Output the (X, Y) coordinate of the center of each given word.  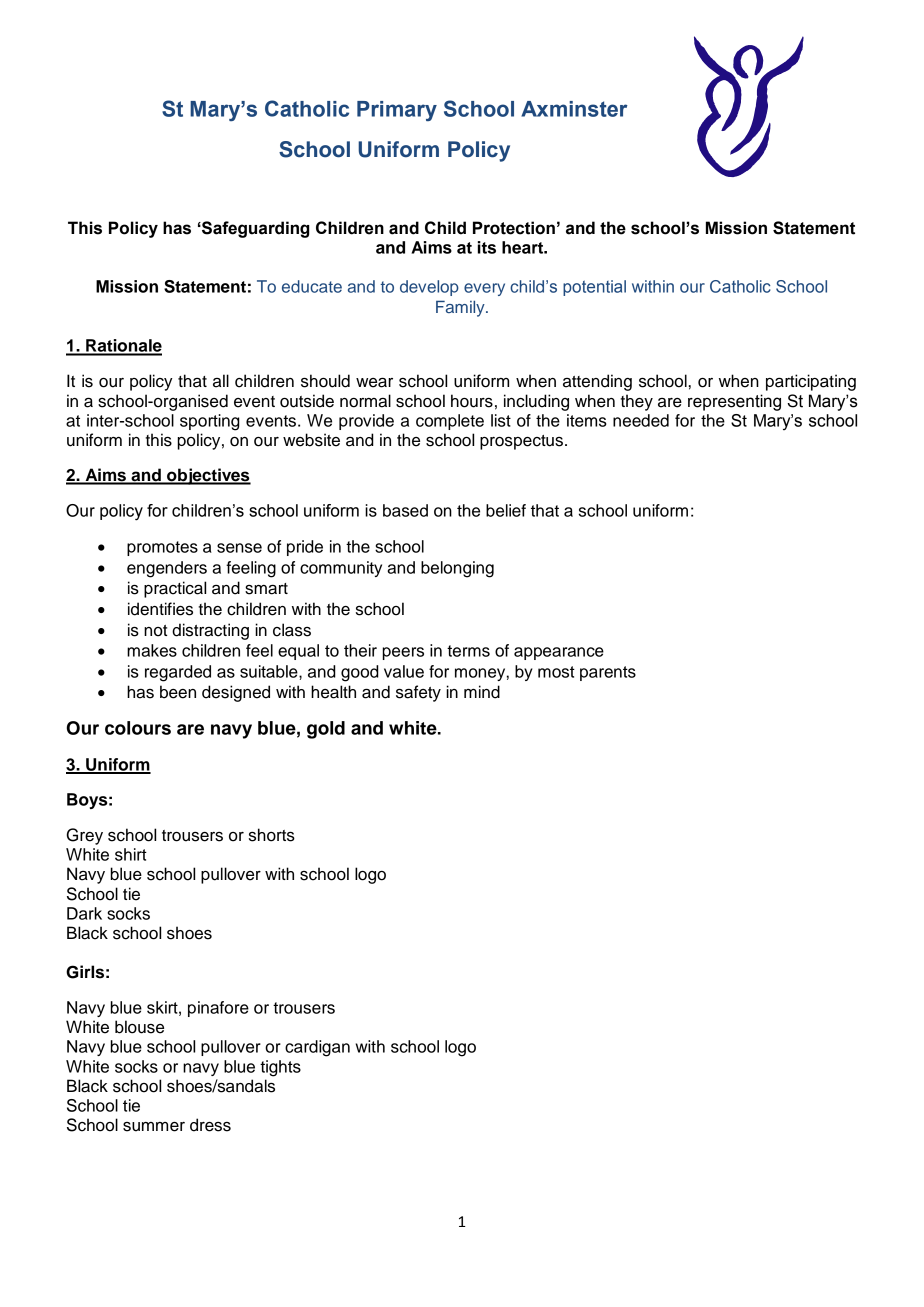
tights (280, 1068)
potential (594, 288)
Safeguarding (254, 229)
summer (154, 1127)
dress (210, 1125)
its (487, 247)
